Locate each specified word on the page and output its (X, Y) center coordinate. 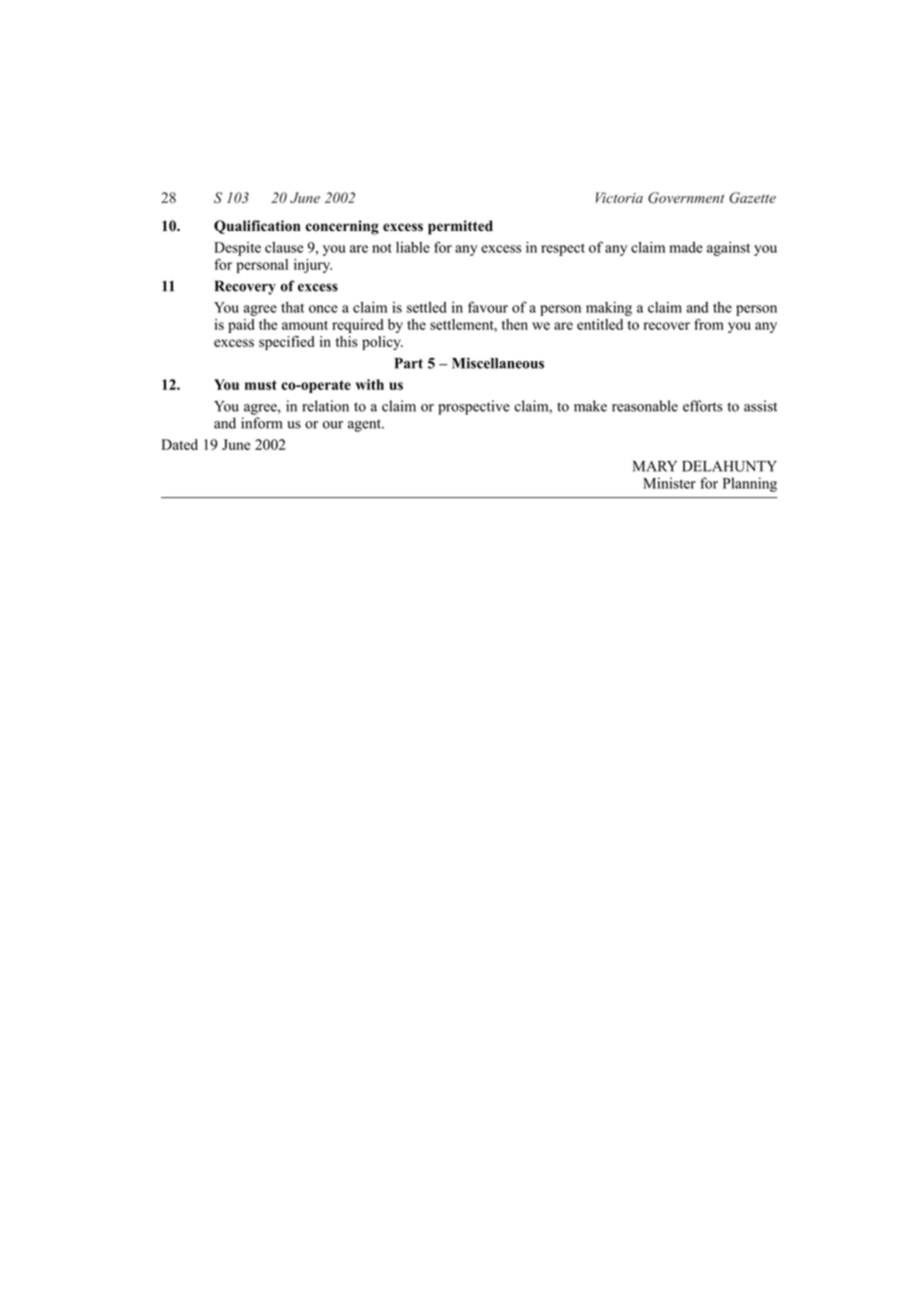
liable (413, 247)
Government (686, 198)
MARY (655, 466)
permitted (460, 227)
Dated (180, 444)
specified (287, 343)
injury (313, 266)
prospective (474, 407)
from (709, 324)
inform (261, 423)
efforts (703, 406)
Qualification (257, 227)
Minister (669, 483)
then (515, 324)
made (686, 247)
